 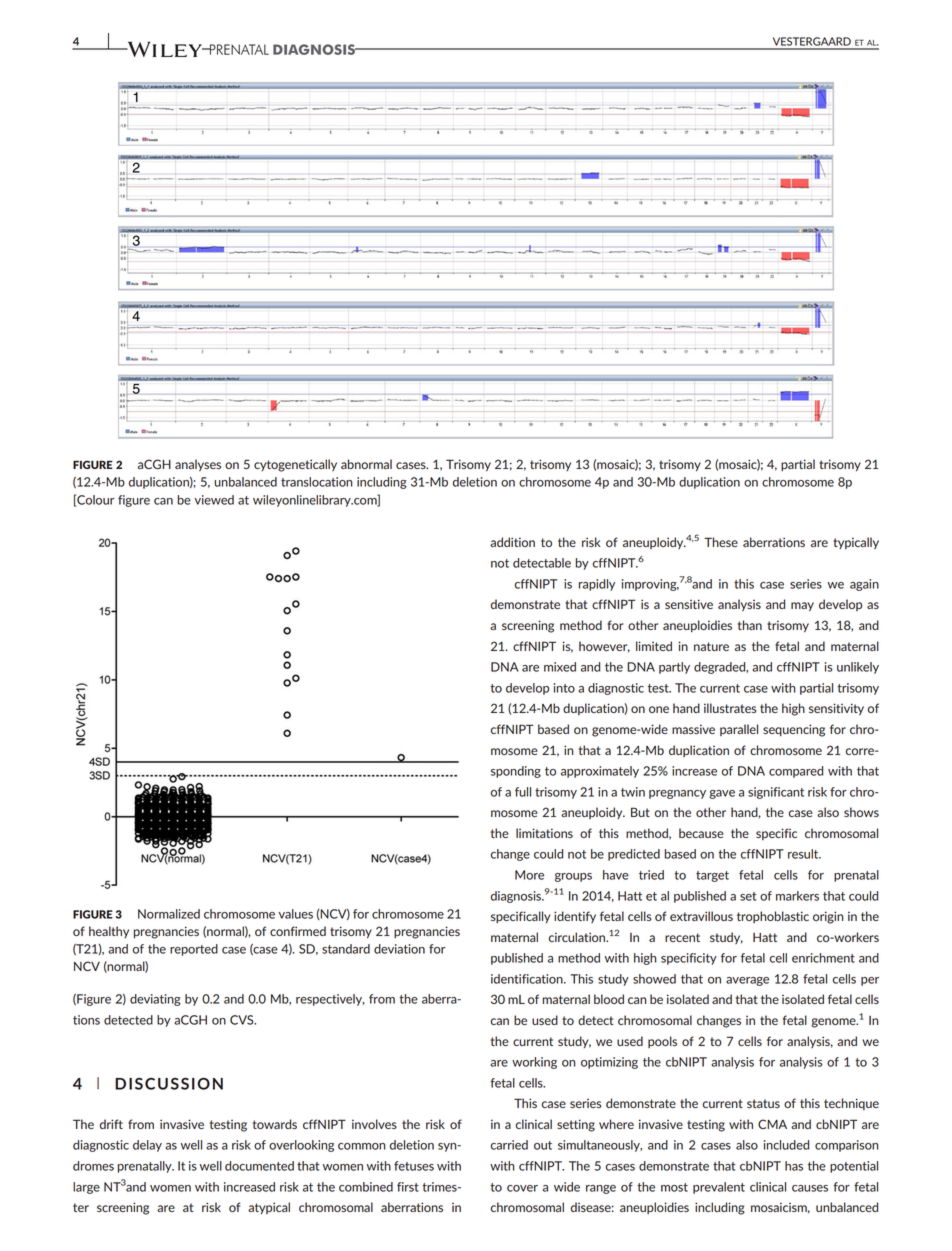 What do you see at coordinates (747, 981) in the page?
I see `average` at bounding box center [747, 981].
